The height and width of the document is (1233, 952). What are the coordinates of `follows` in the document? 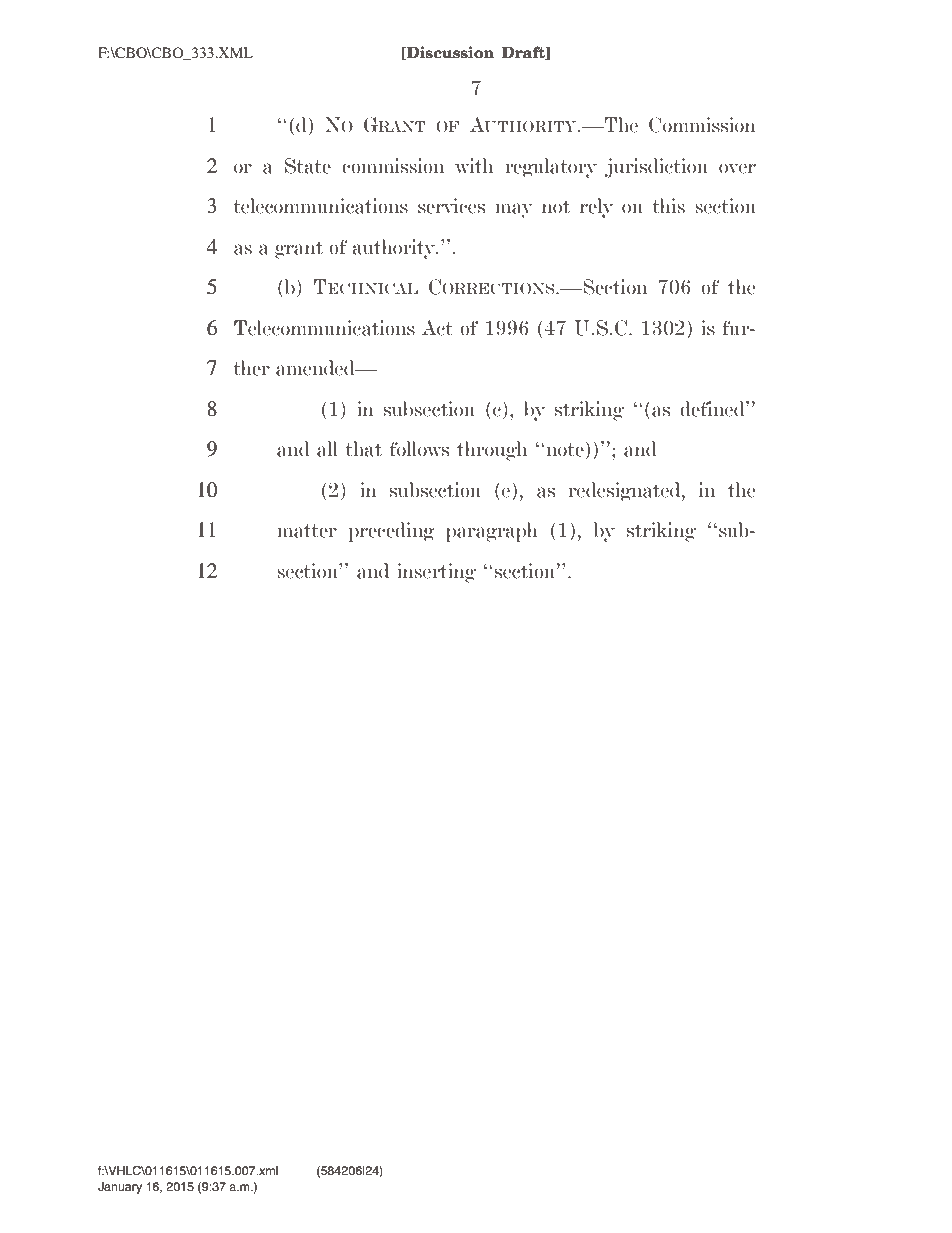 It's located at (419, 449).
